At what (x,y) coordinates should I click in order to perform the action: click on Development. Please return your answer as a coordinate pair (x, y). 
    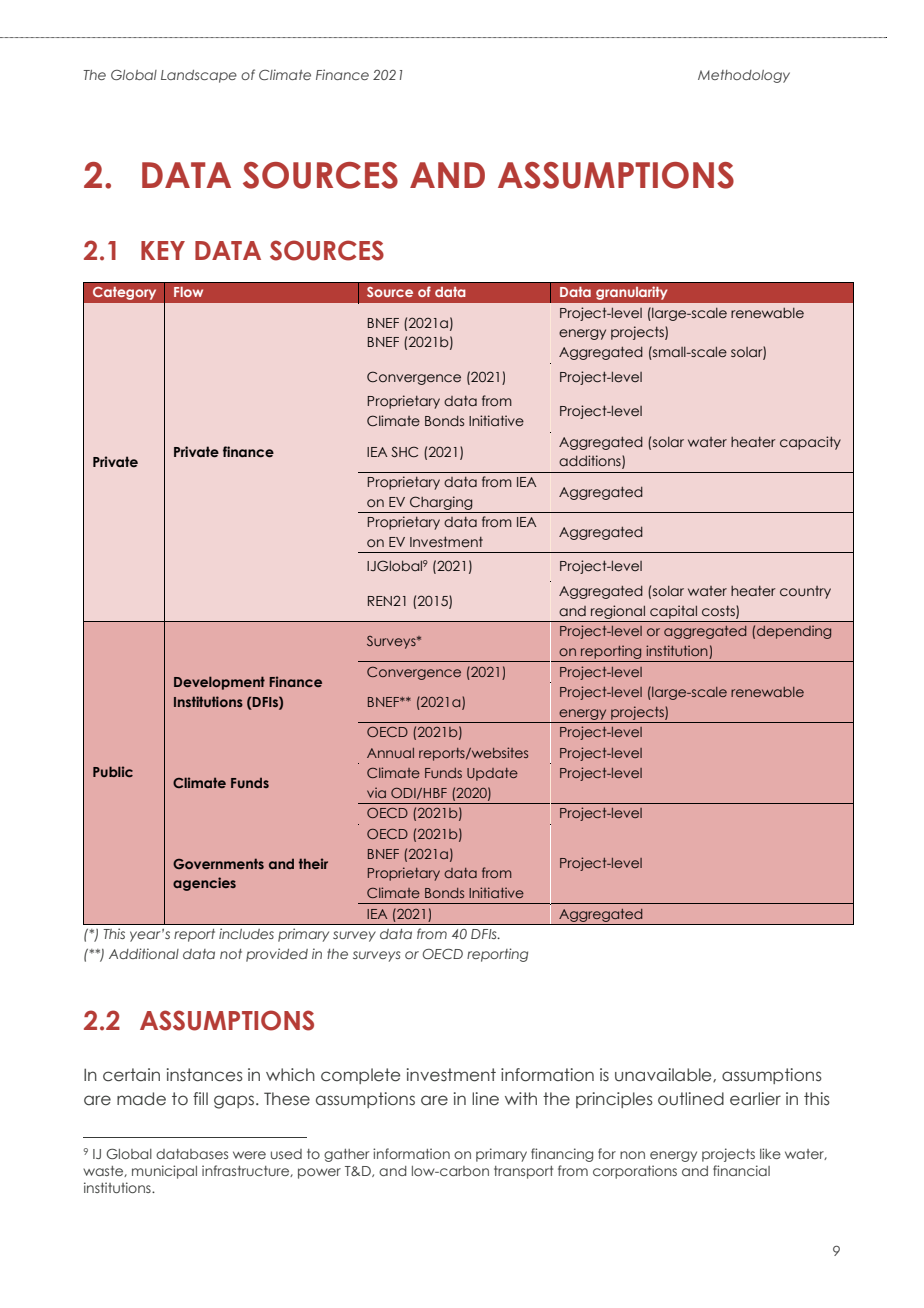
    Looking at the image, I should click on (219, 683).
